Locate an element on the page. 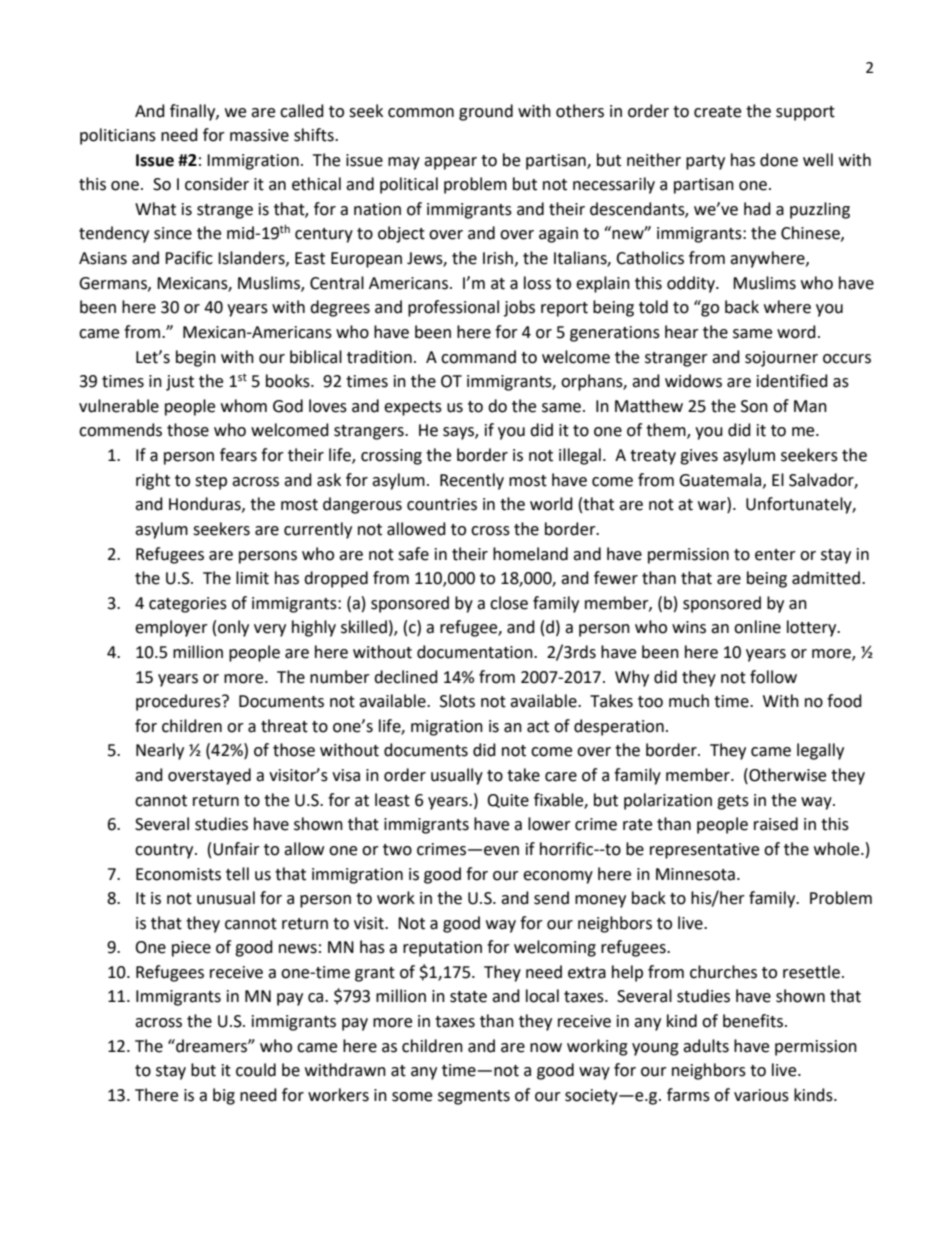 This image has width=952, height=1233. command is located at coordinates (478, 357).
